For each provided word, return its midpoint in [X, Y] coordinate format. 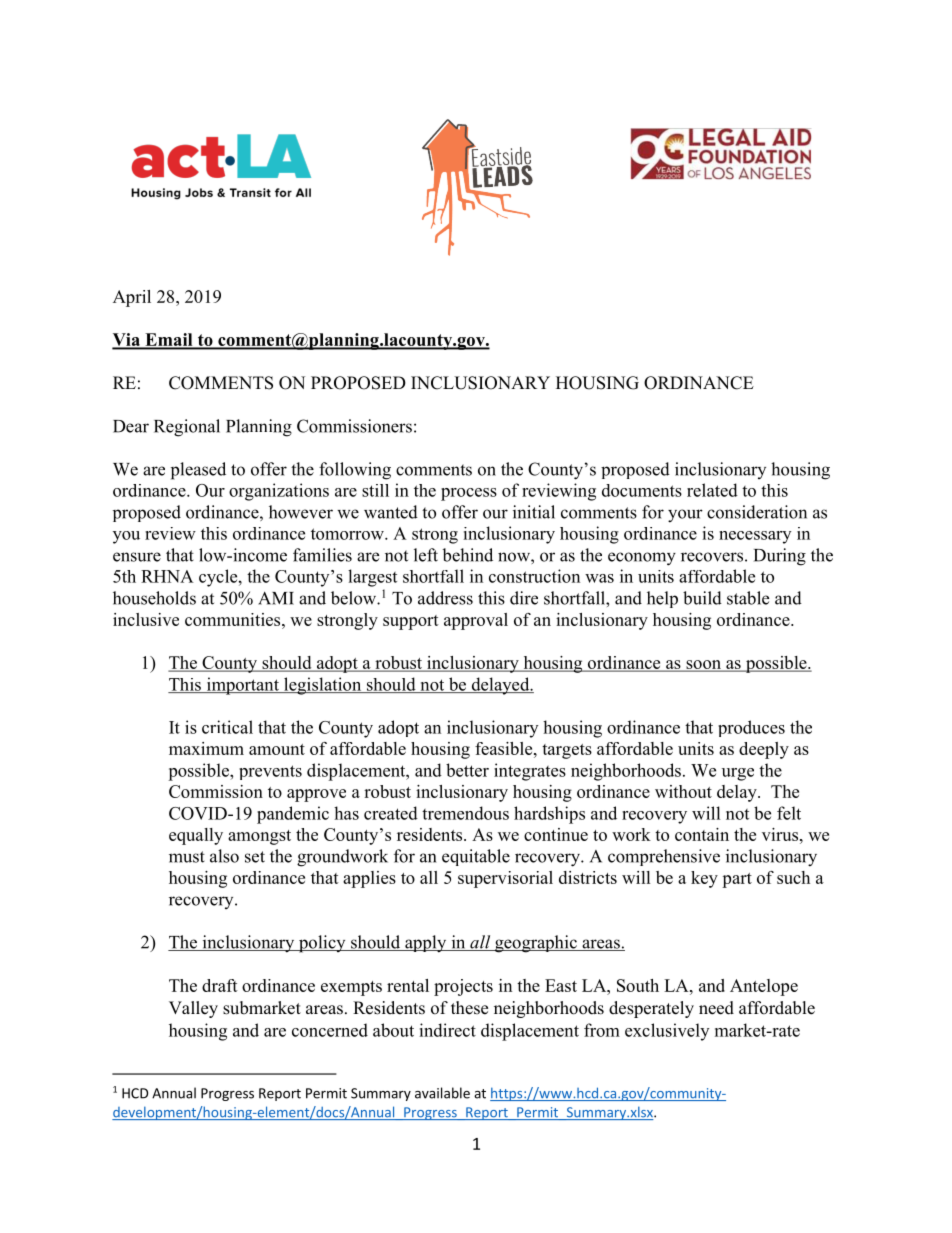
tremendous [465, 813]
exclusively [667, 1032]
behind [467, 555]
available [442, 1093]
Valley [193, 1009]
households [154, 598]
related [712, 490]
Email [169, 340]
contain [702, 834]
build [702, 598]
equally [196, 836]
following [355, 471]
